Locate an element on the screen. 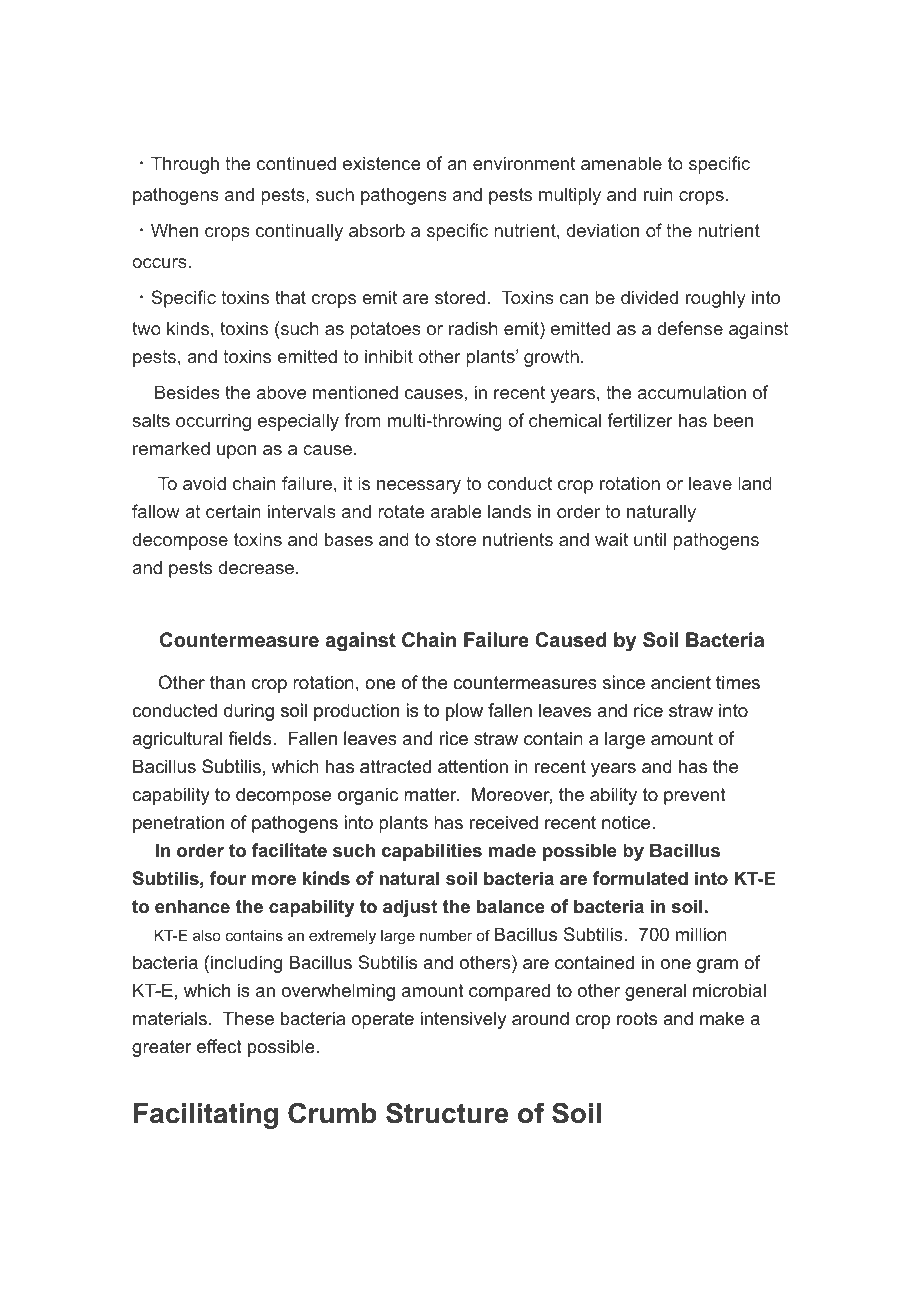 The image size is (924, 1308). ruin is located at coordinates (658, 194).
